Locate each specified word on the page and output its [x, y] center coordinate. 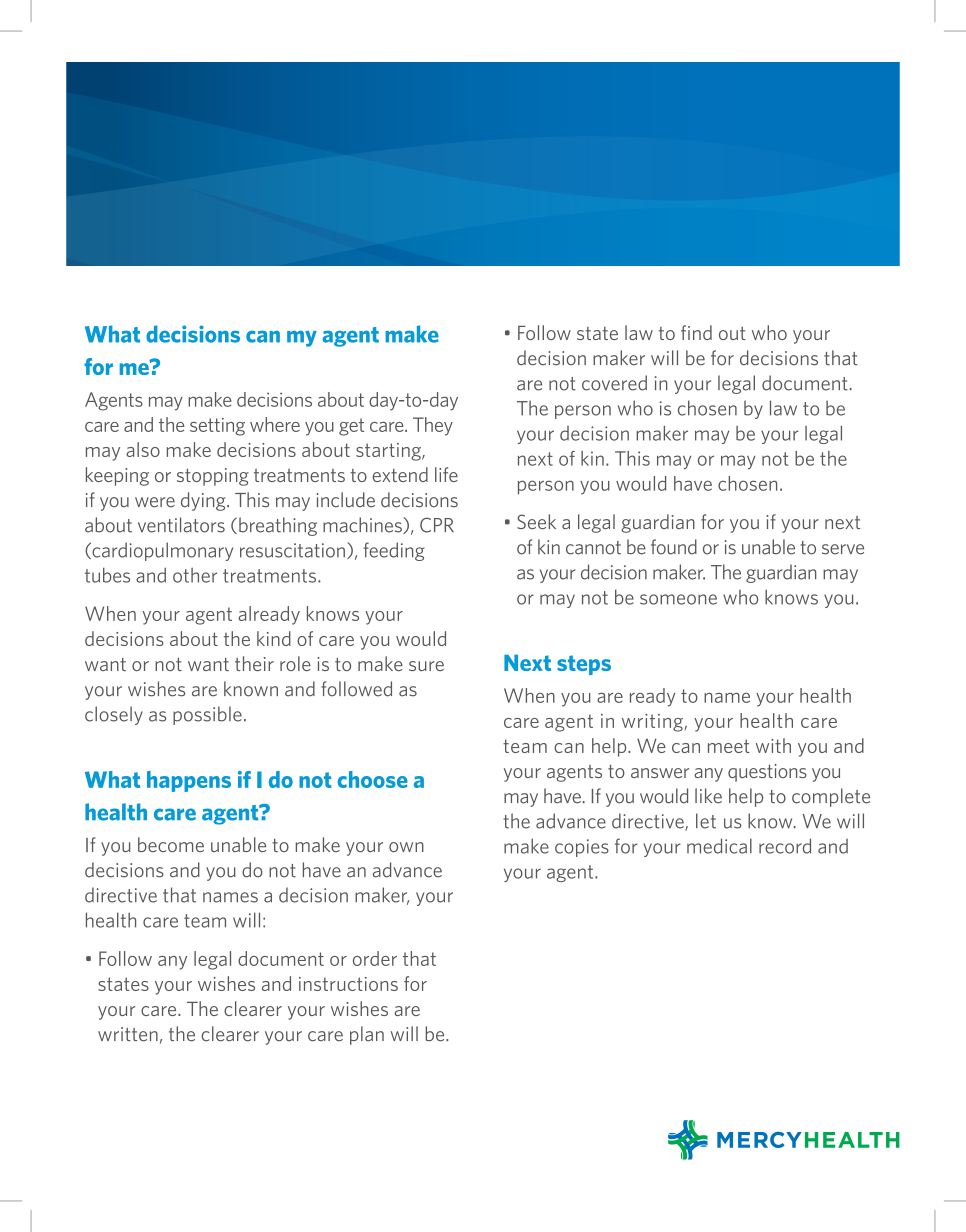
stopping [213, 477]
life [446, 474]
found [674, 547]
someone [678, 599]
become [171, 844]
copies [582, 848]
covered [614, 383]
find [696, 332]
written [128, 1034]
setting [217, 427]
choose [372, 779]
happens [189, 781]
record [785, 846]
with [773, 745]
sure [426, 666]
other [195, 575]
